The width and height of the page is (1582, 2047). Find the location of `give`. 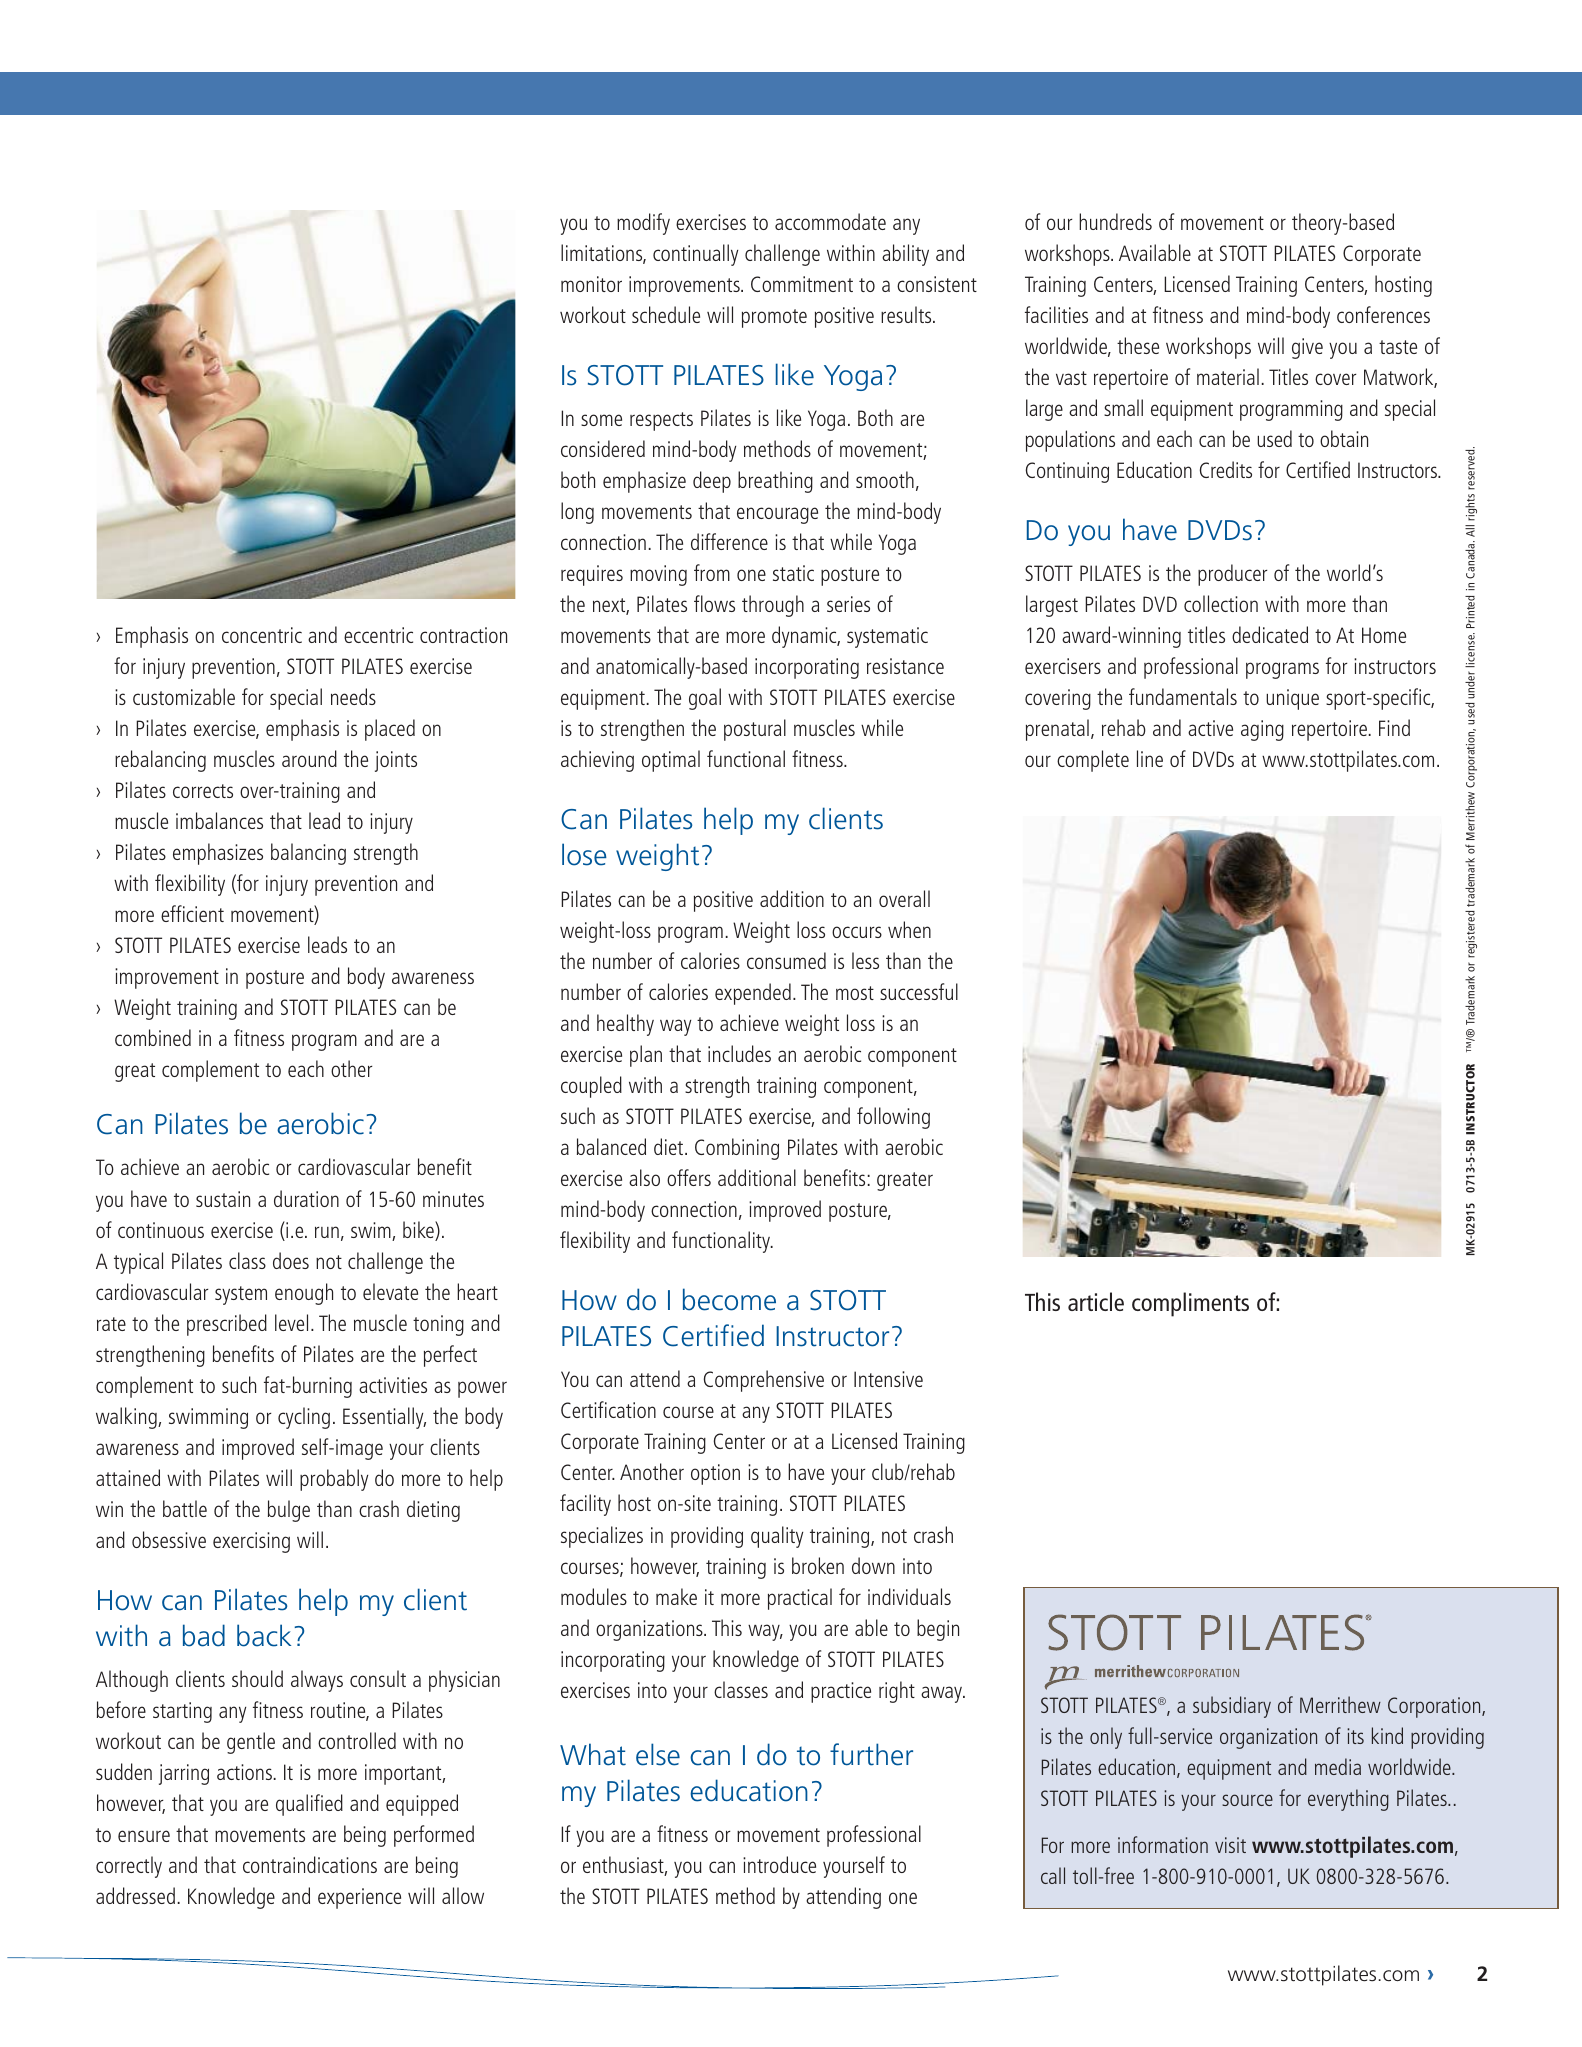

give is located at coordinates (1307, 348).
